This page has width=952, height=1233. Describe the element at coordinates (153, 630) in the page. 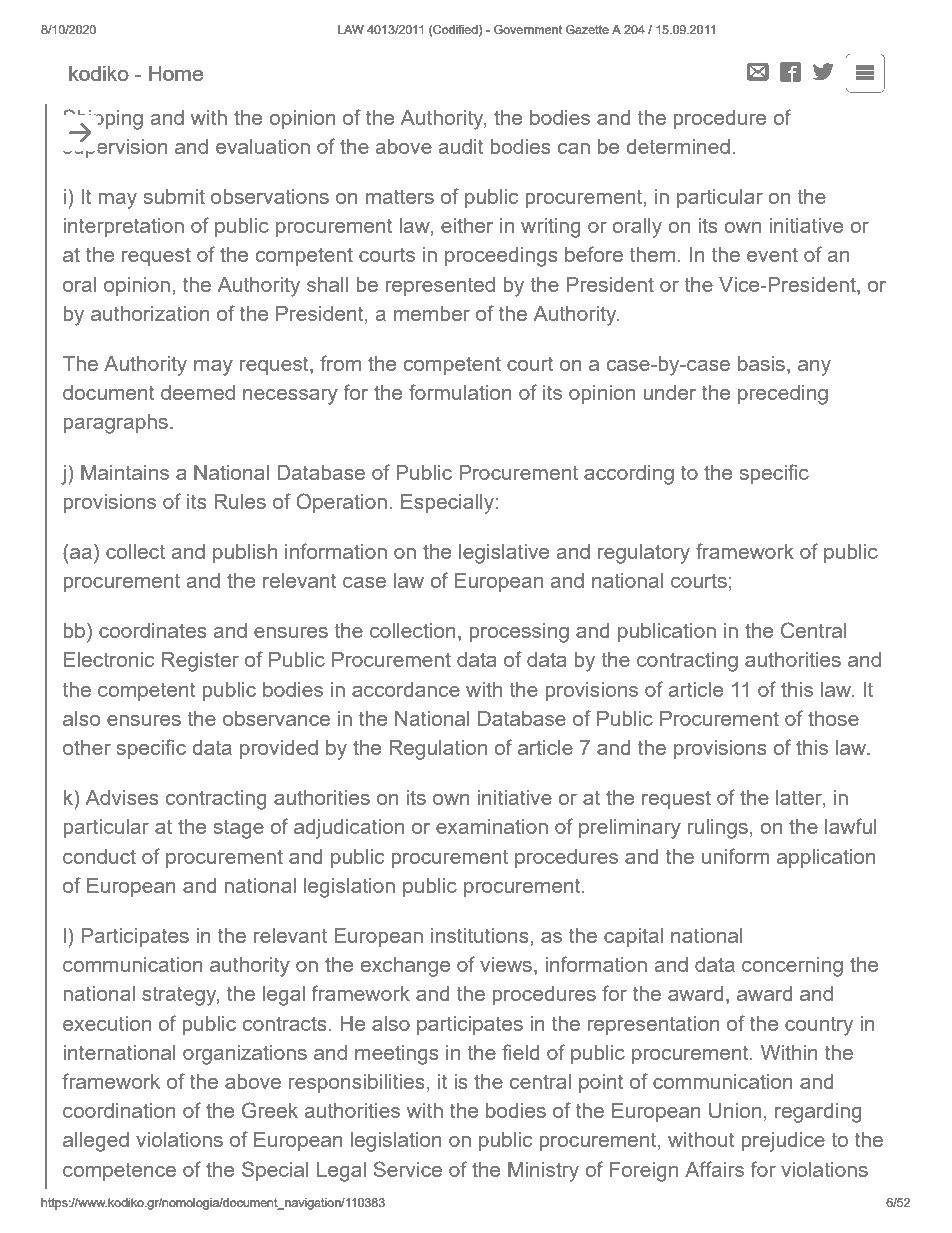

I see `coordinates` at that location.
